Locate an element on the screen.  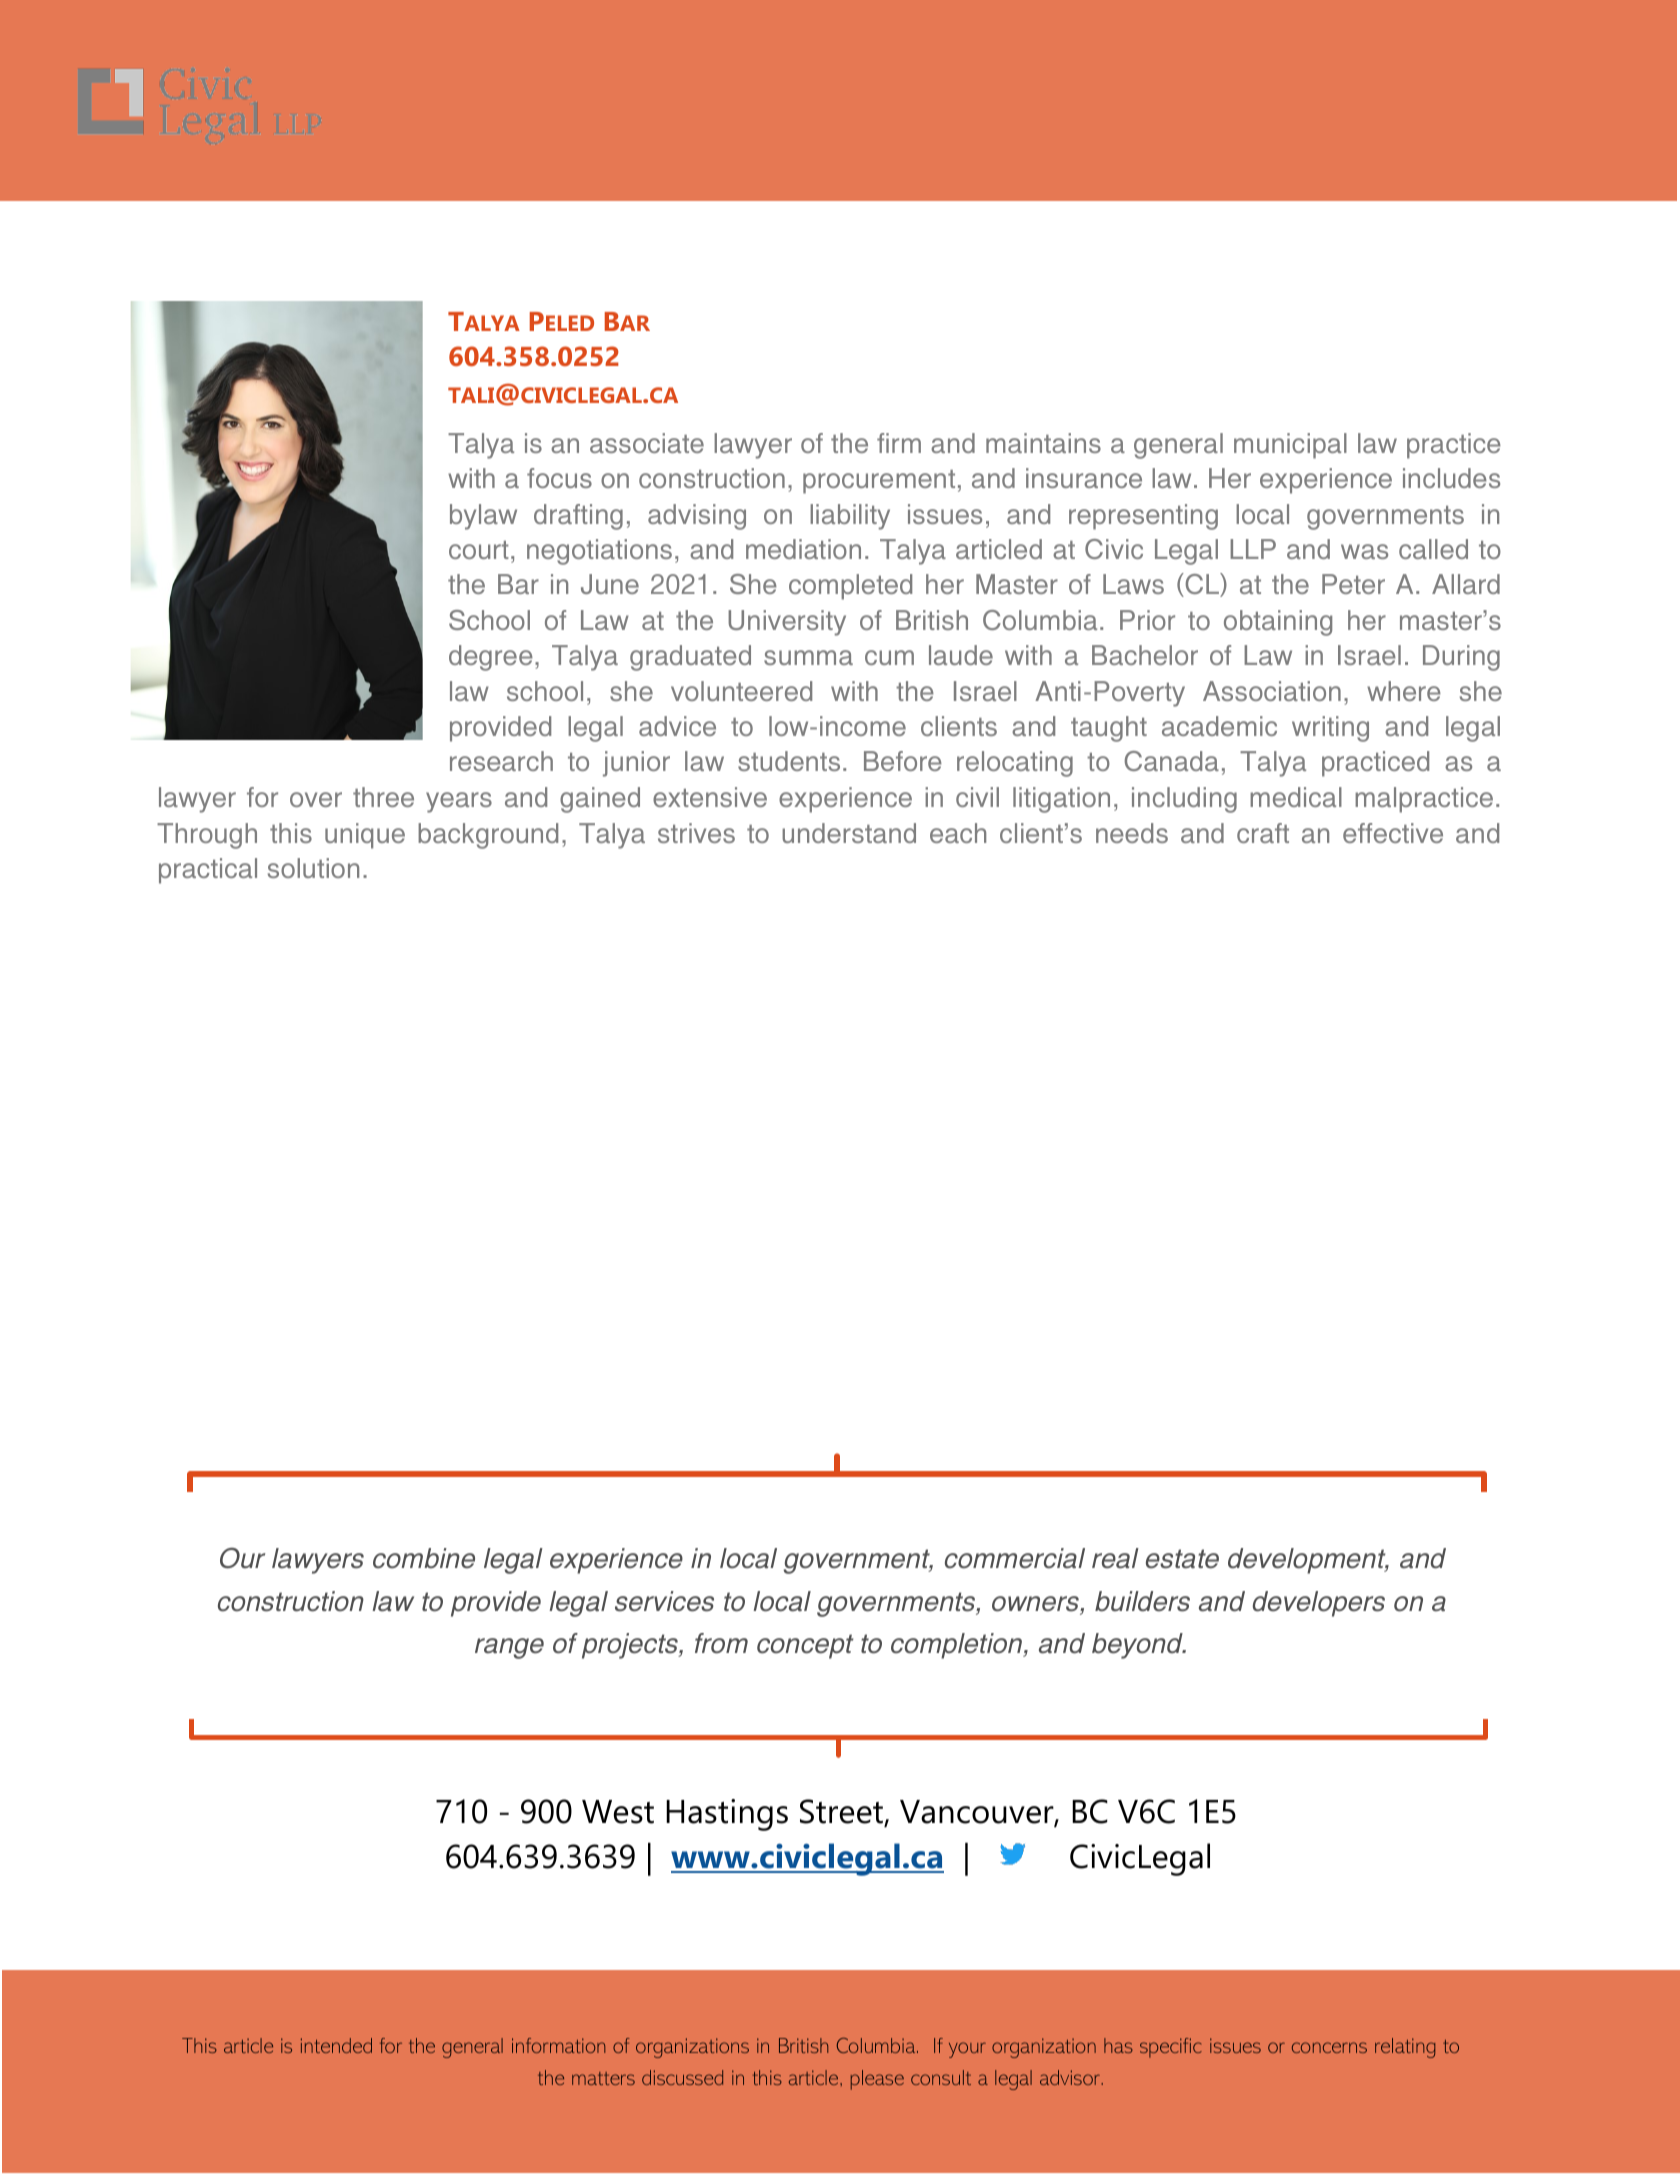
please is located at coordinates (877, 2080).
